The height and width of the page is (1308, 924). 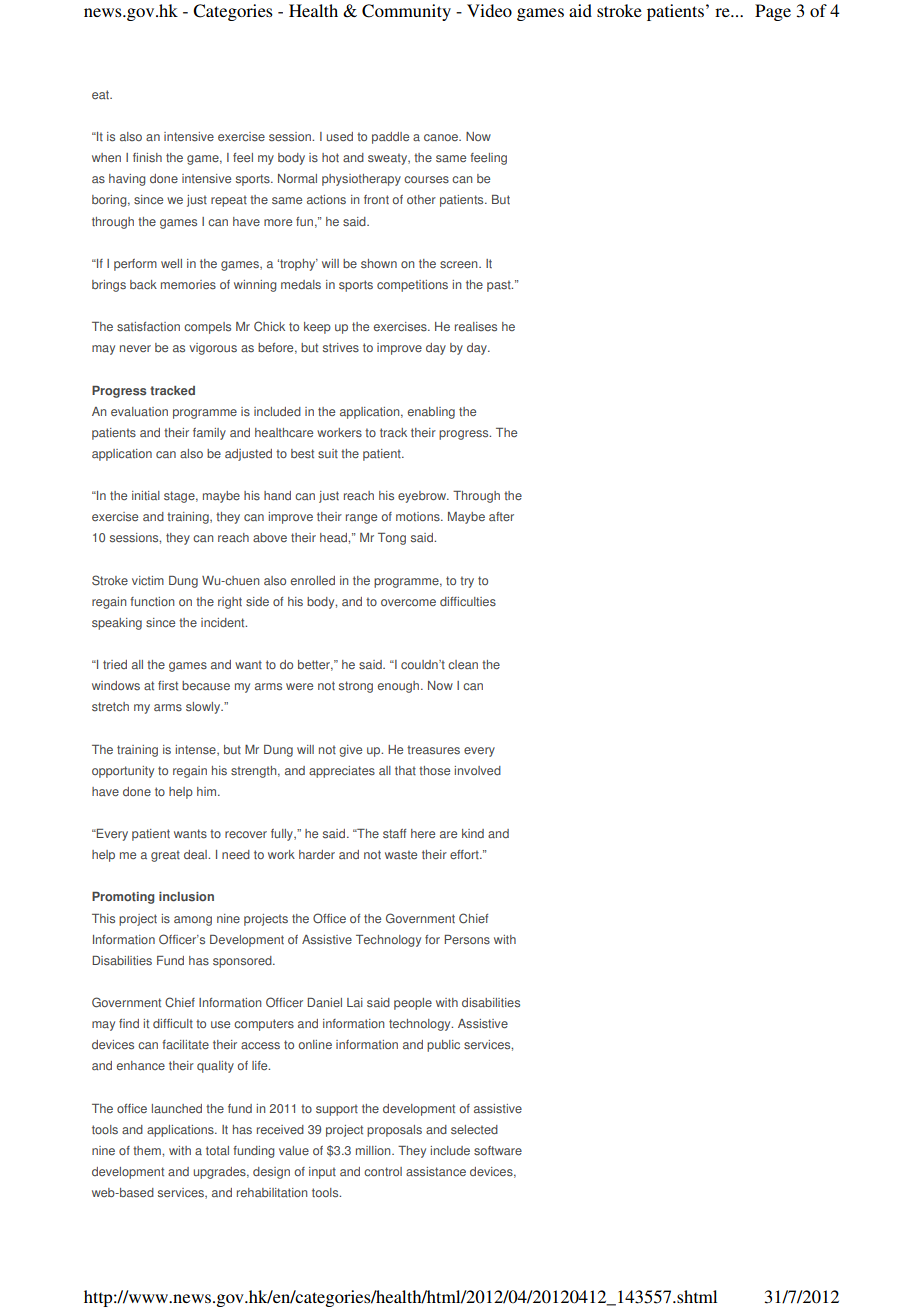 I want to click on function, so click(x=152, y=601).
